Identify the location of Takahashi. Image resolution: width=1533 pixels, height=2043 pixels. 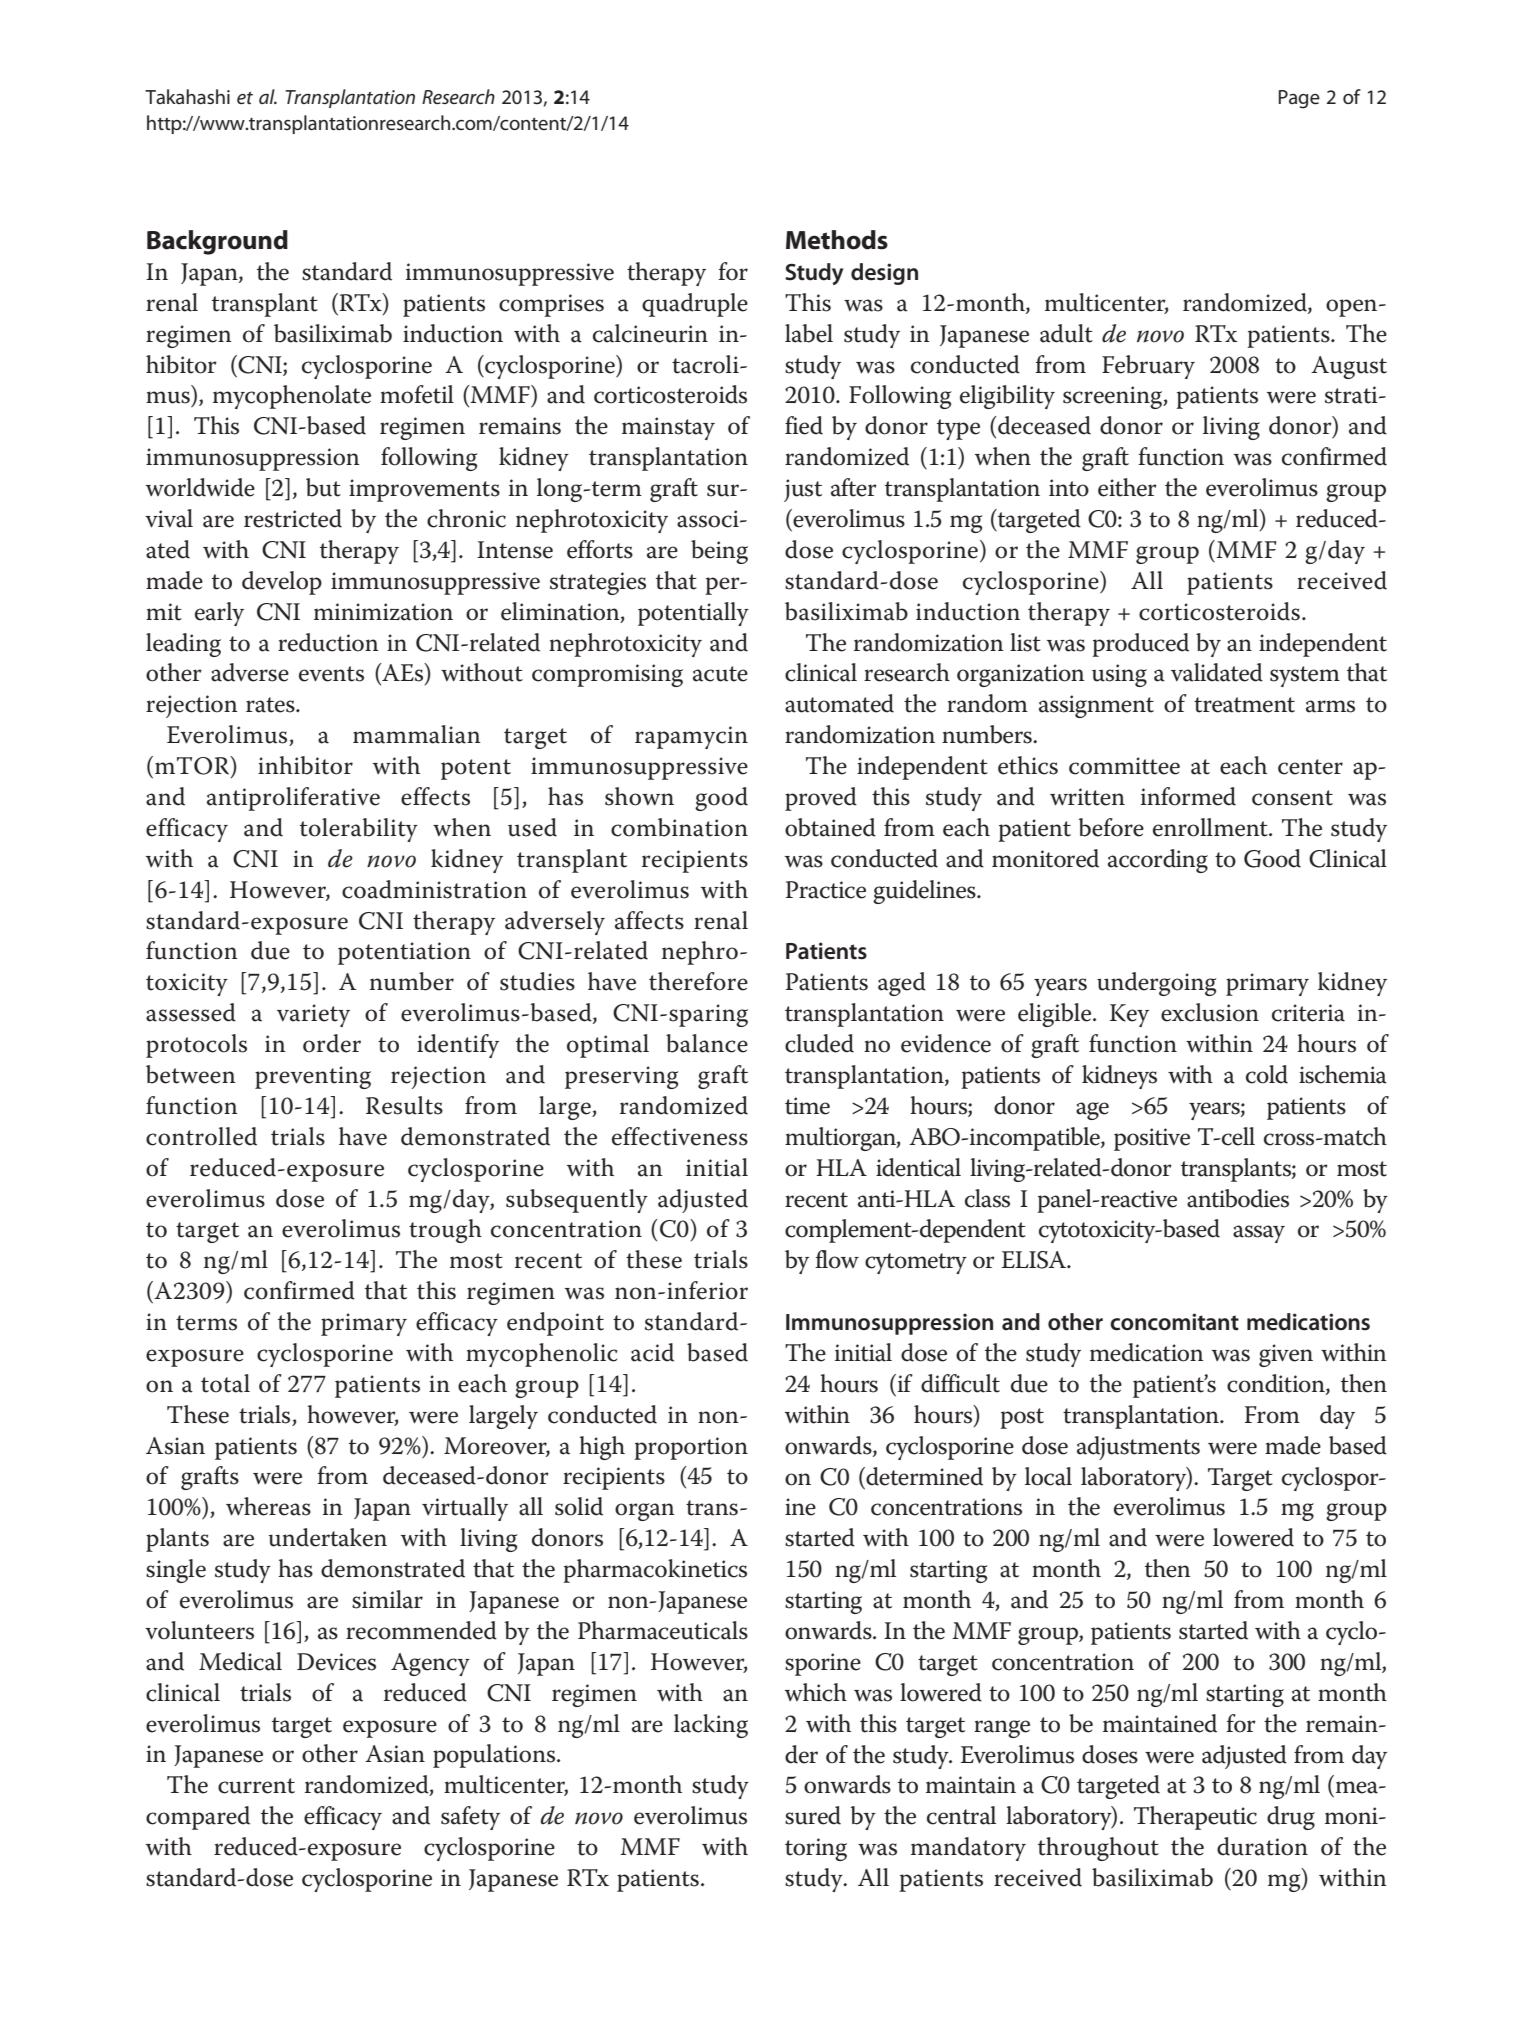
(187, 96).
